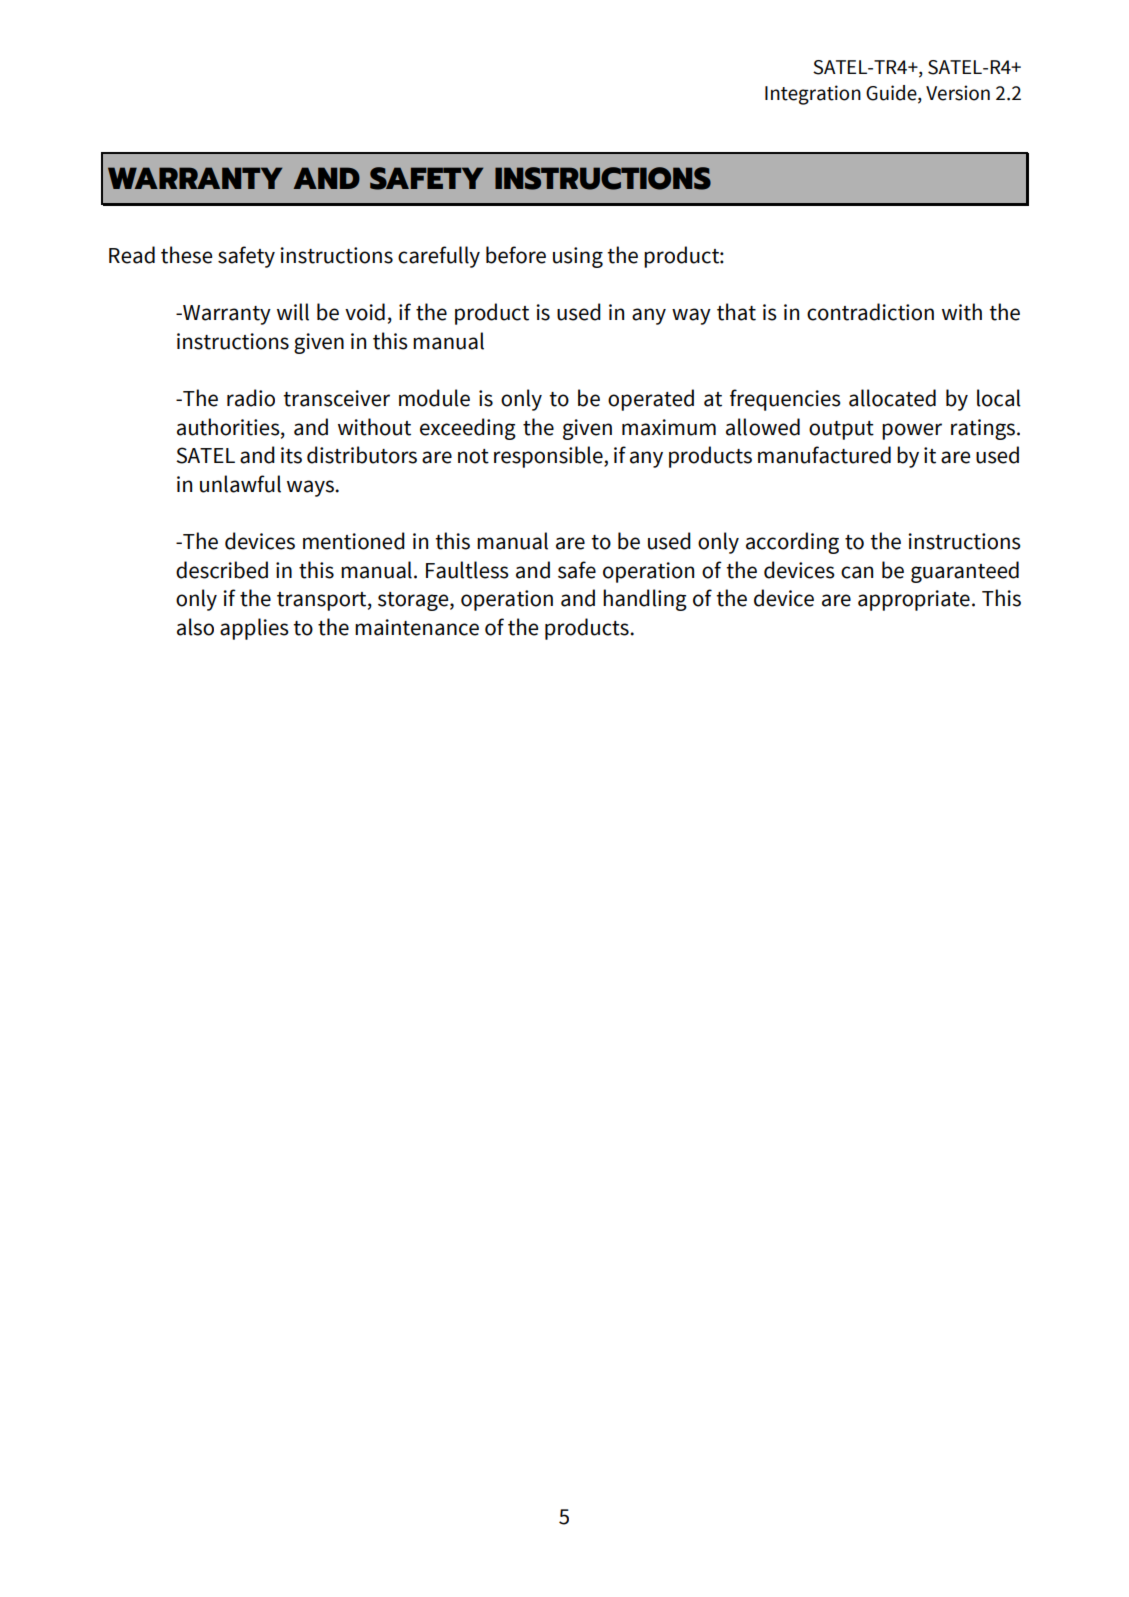 The height and width of the screenshot is (1597, 1129). What do you see at coordinates (254, 629) in the screenshot?
I see `applies` at bounding box center [254, 629].
